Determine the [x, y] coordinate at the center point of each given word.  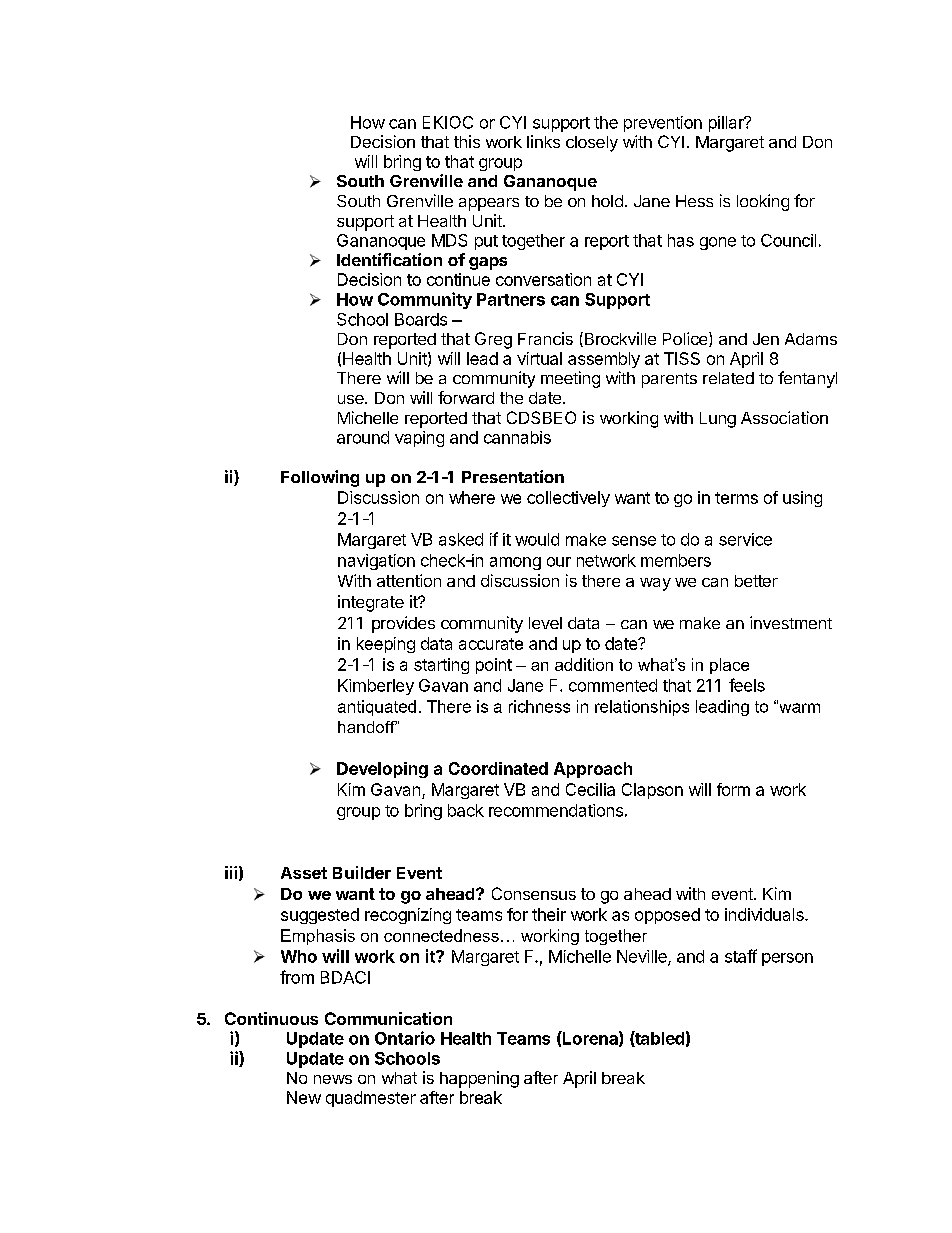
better [756, 581]
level [545, 623]
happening [479, 1079]
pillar [727, 124]
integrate [371, 603]
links [543, 141]
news [333, 1079]
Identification [389, 259]
